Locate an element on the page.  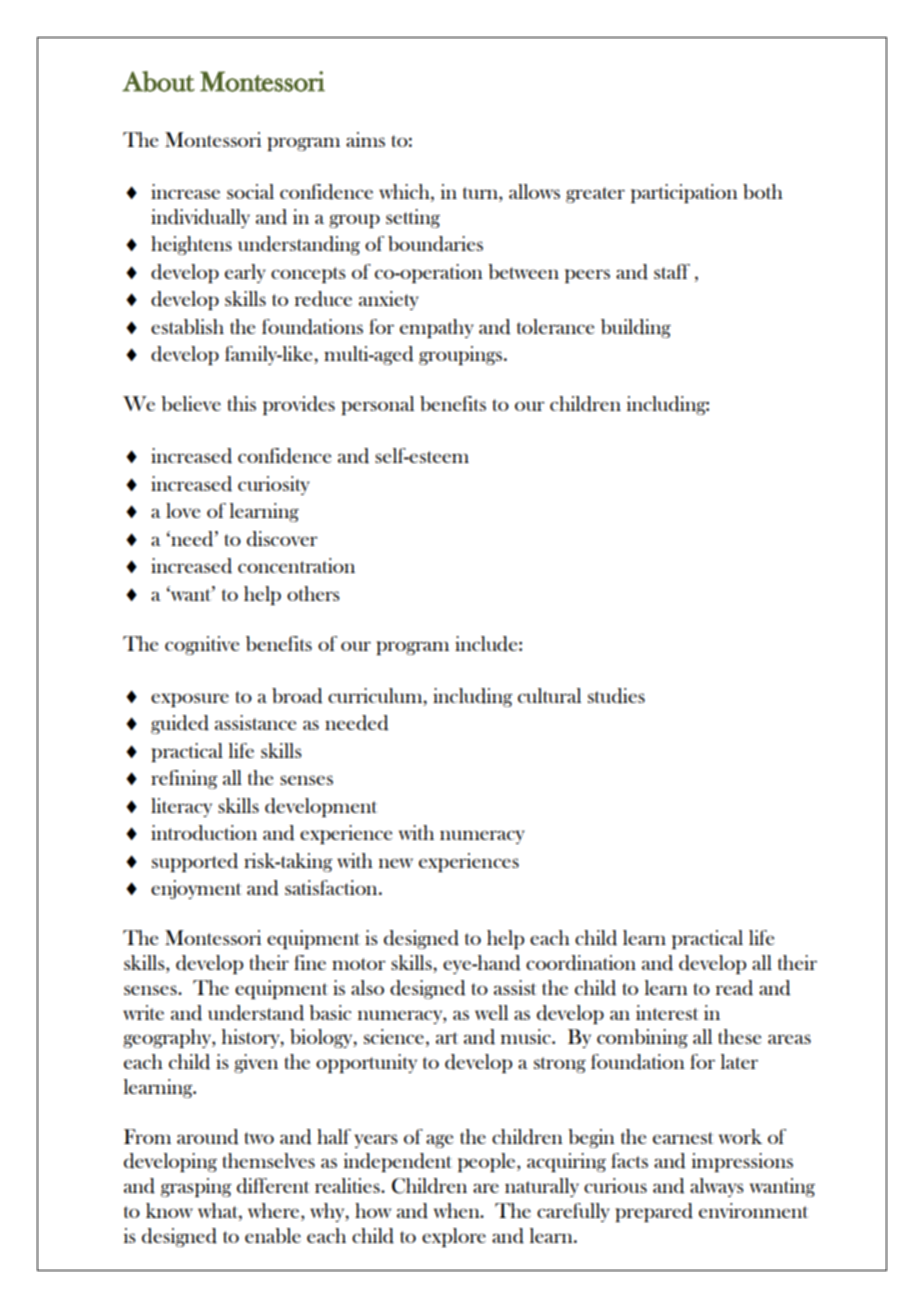
building is located at coordinates (636, 328).
